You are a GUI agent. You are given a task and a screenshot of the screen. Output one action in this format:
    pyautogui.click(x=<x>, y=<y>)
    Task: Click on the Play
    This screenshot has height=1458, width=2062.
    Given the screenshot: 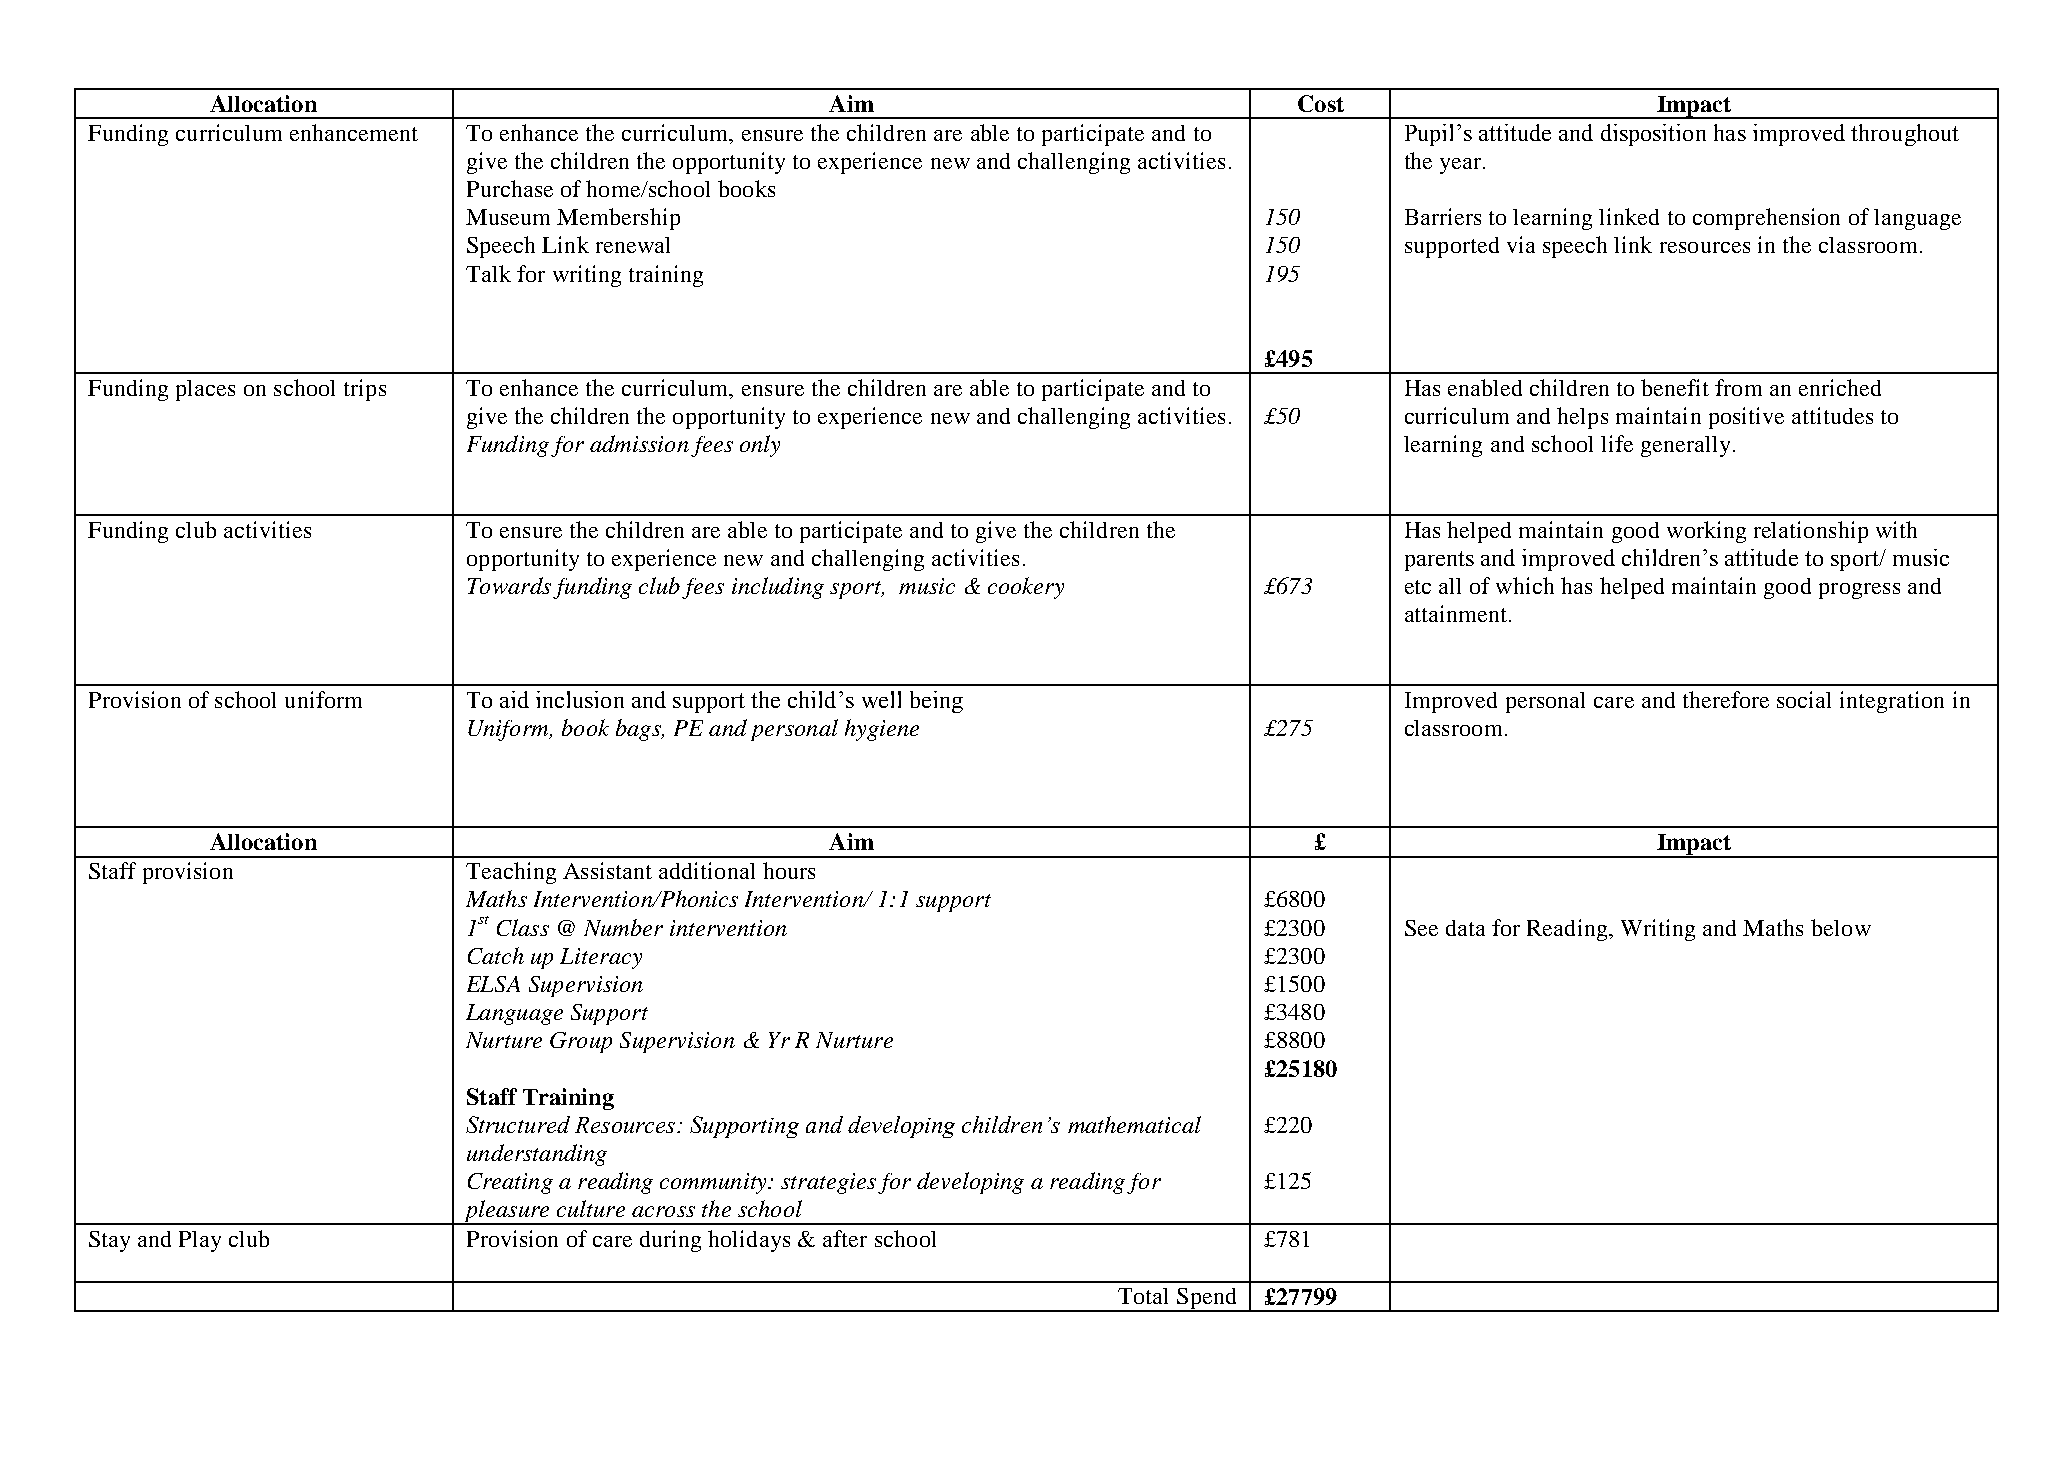 What is the action you would take?
    pyautogui.click(x=200, y=1241)
